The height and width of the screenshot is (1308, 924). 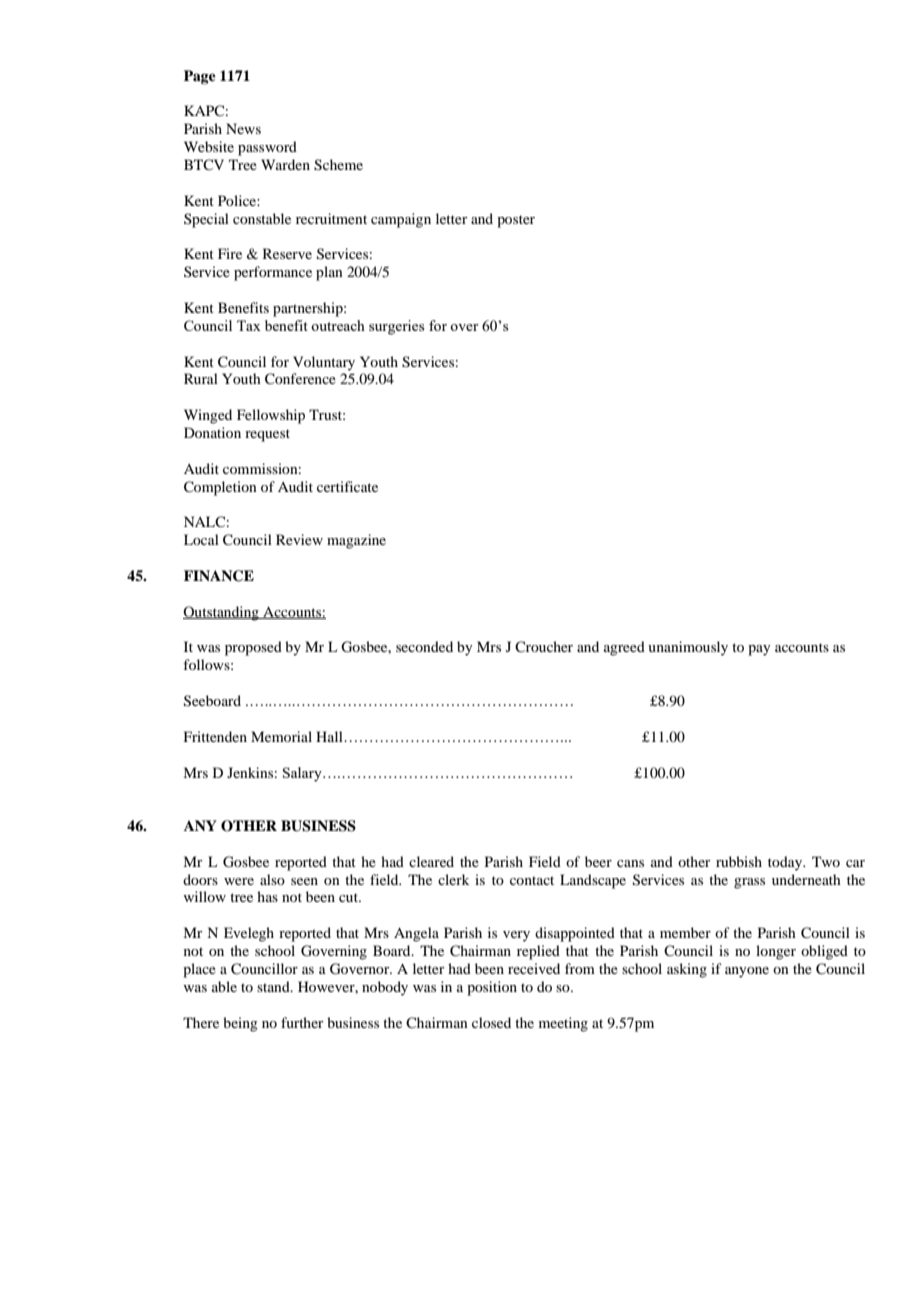 What do you see at coordinates (303, 774) in the screenshot?
I see `Salary` at bounding box center [303, 774].
